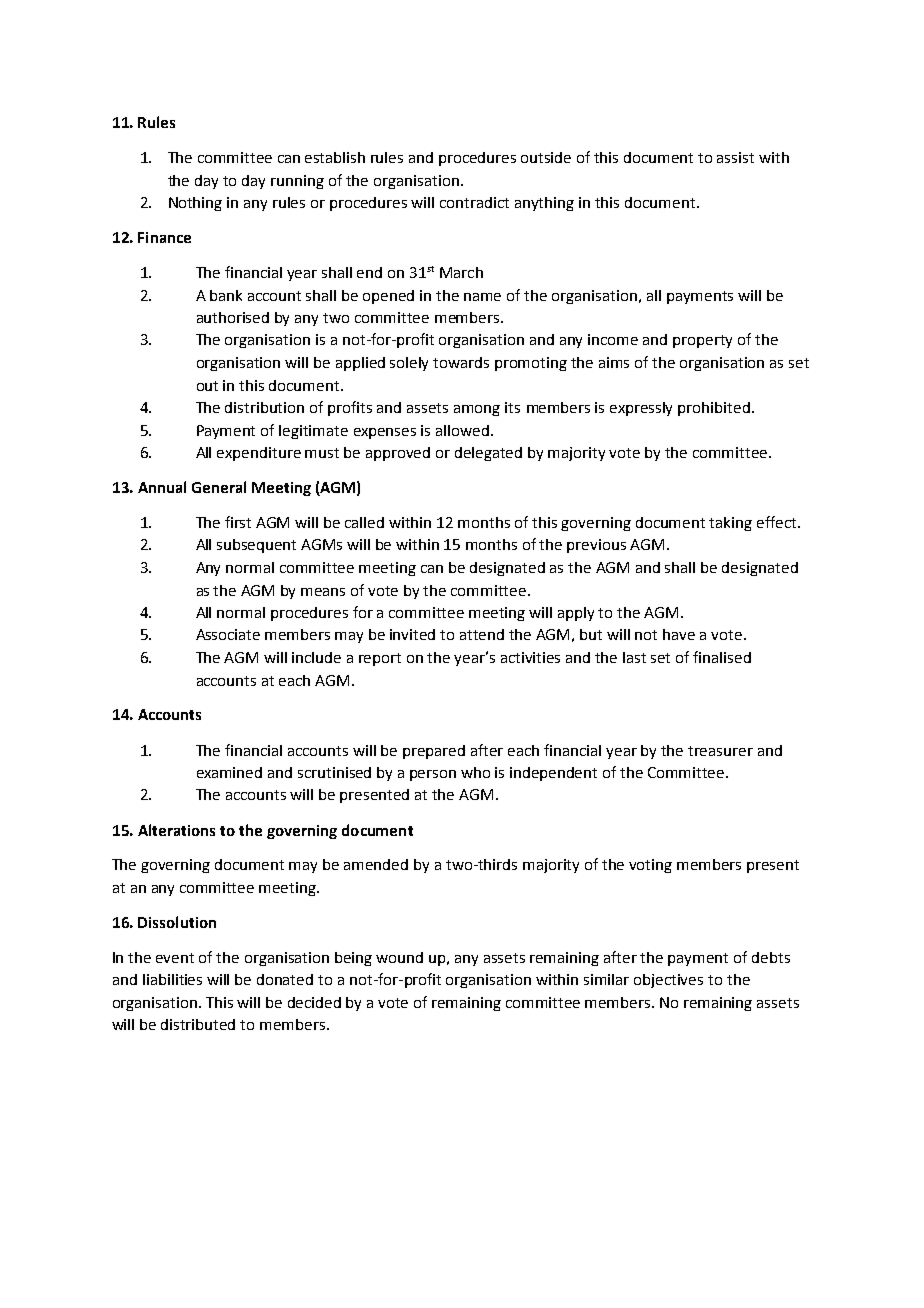 The image size is (924, 1308). What do you see at coordinates (474, 202) in the screenshot?
I see `contradict` at bounding box center [474, 202].
